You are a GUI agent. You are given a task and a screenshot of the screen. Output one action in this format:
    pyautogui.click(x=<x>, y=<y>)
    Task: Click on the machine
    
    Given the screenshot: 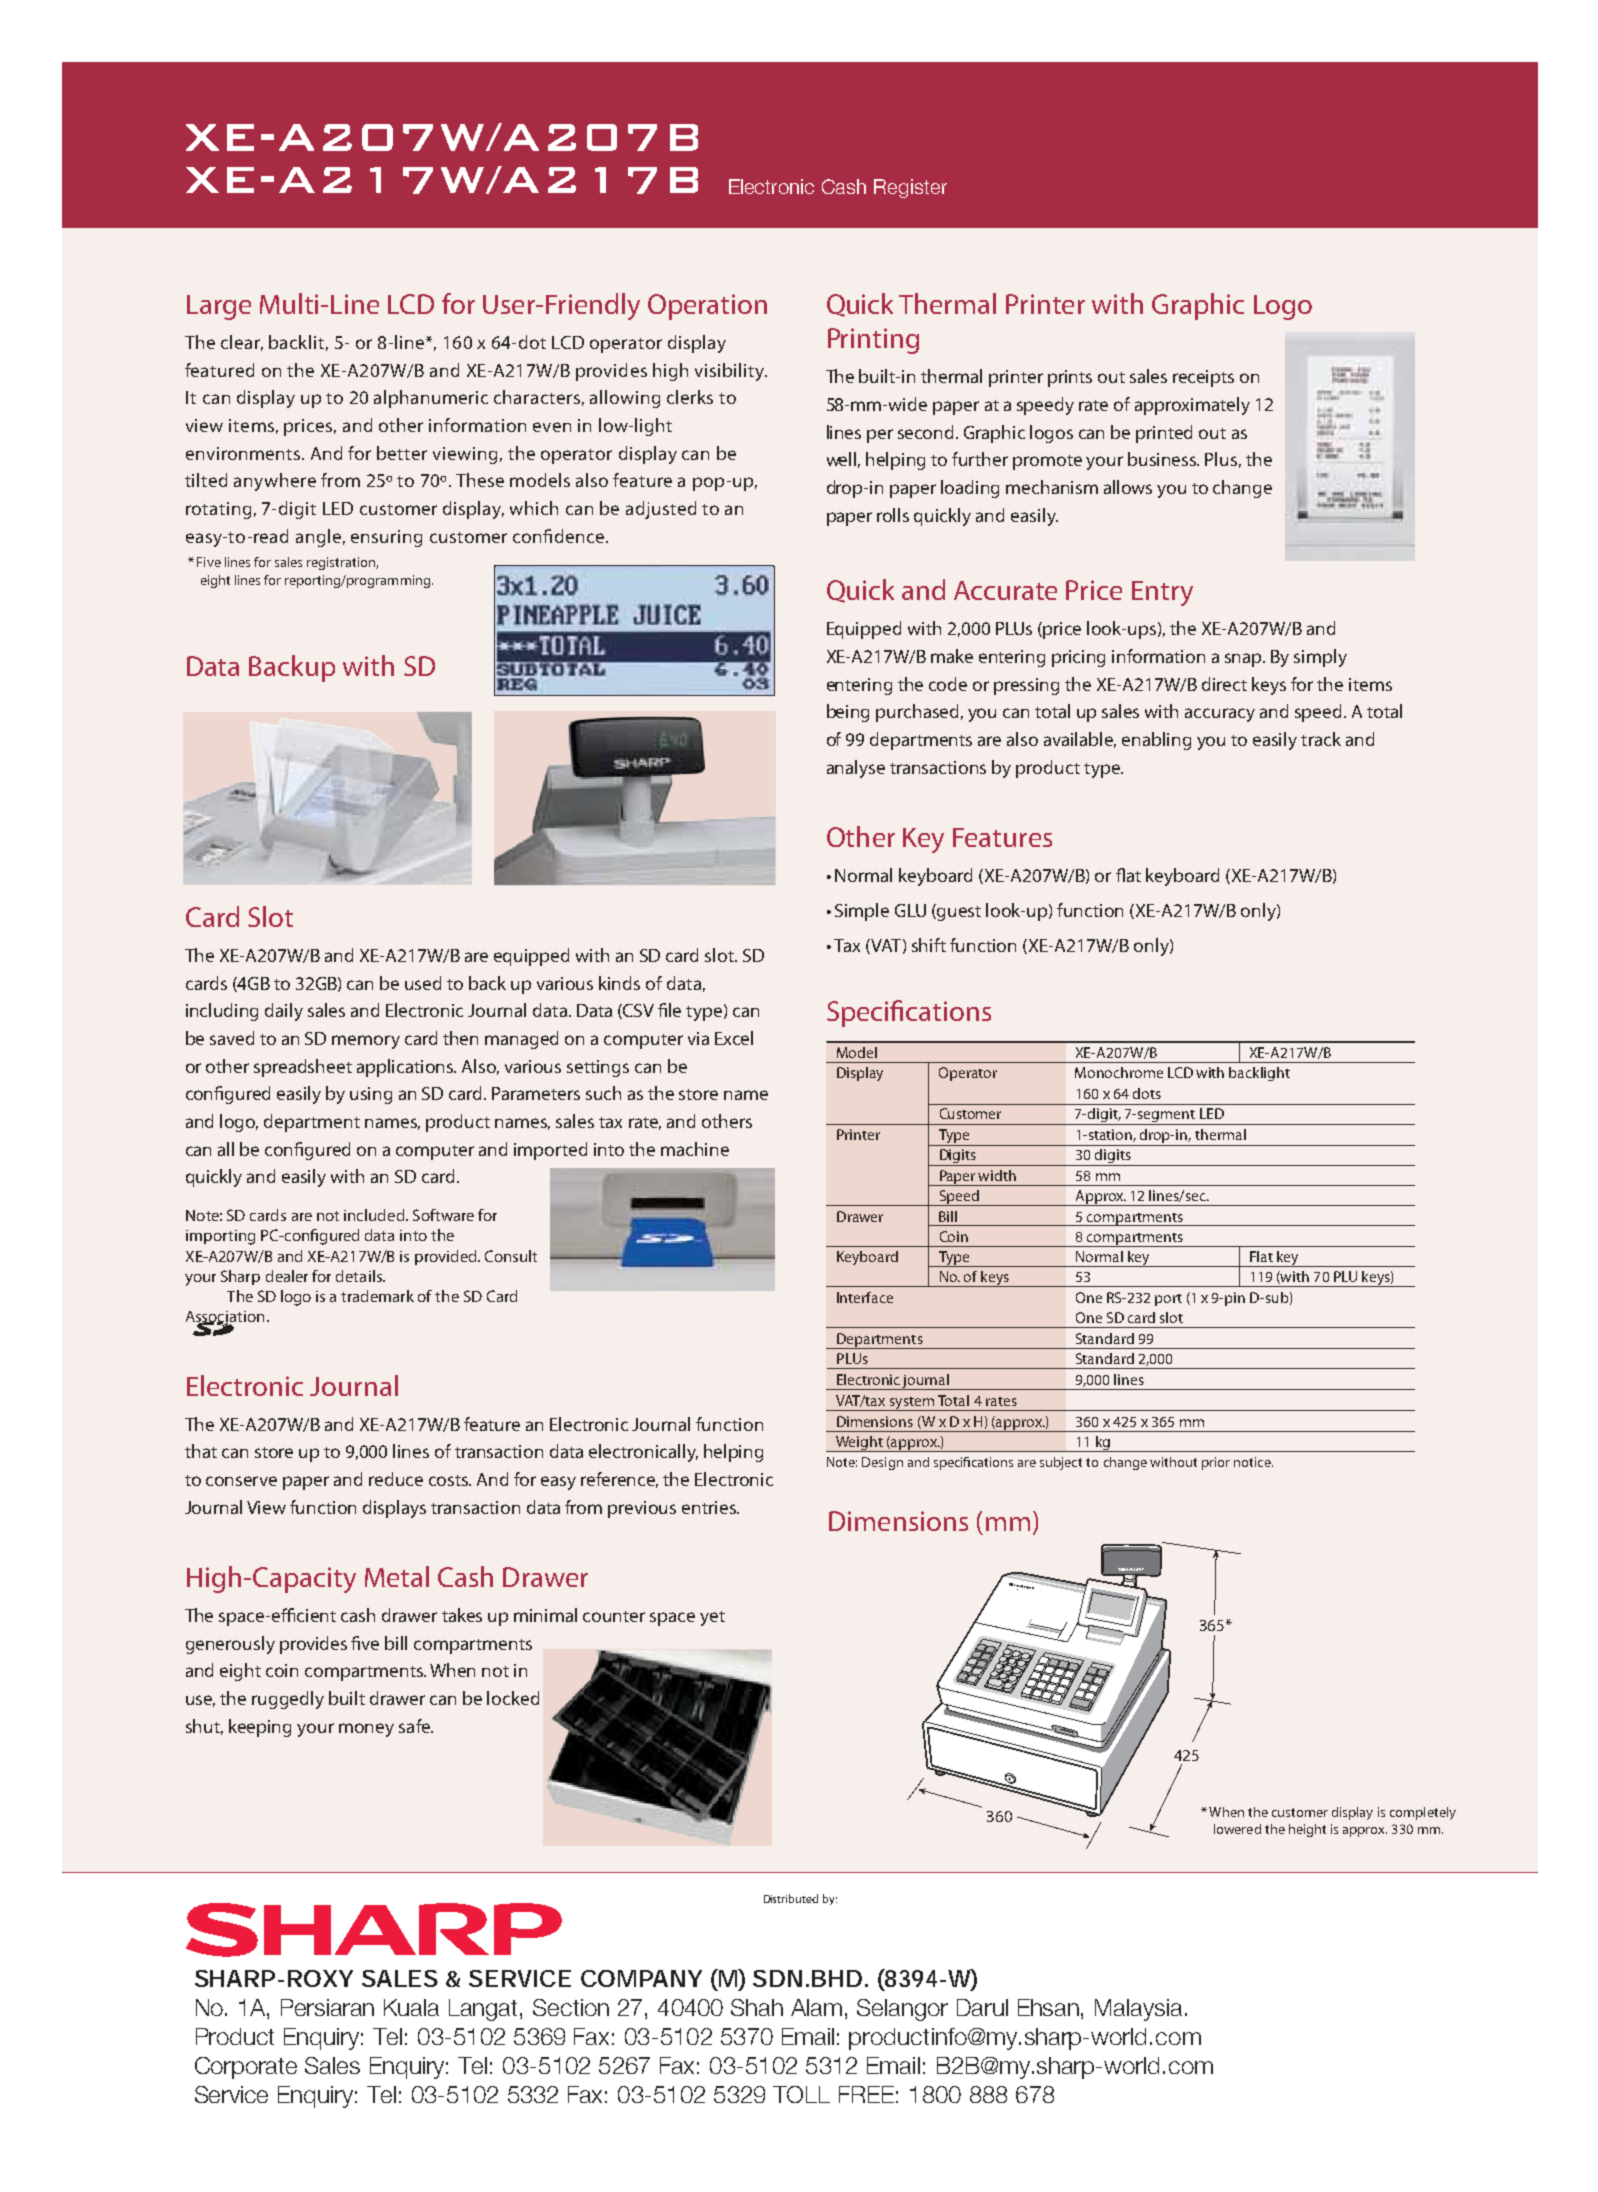 What is the action you would take?
    pyautogui.click(x=695, y=1149)
